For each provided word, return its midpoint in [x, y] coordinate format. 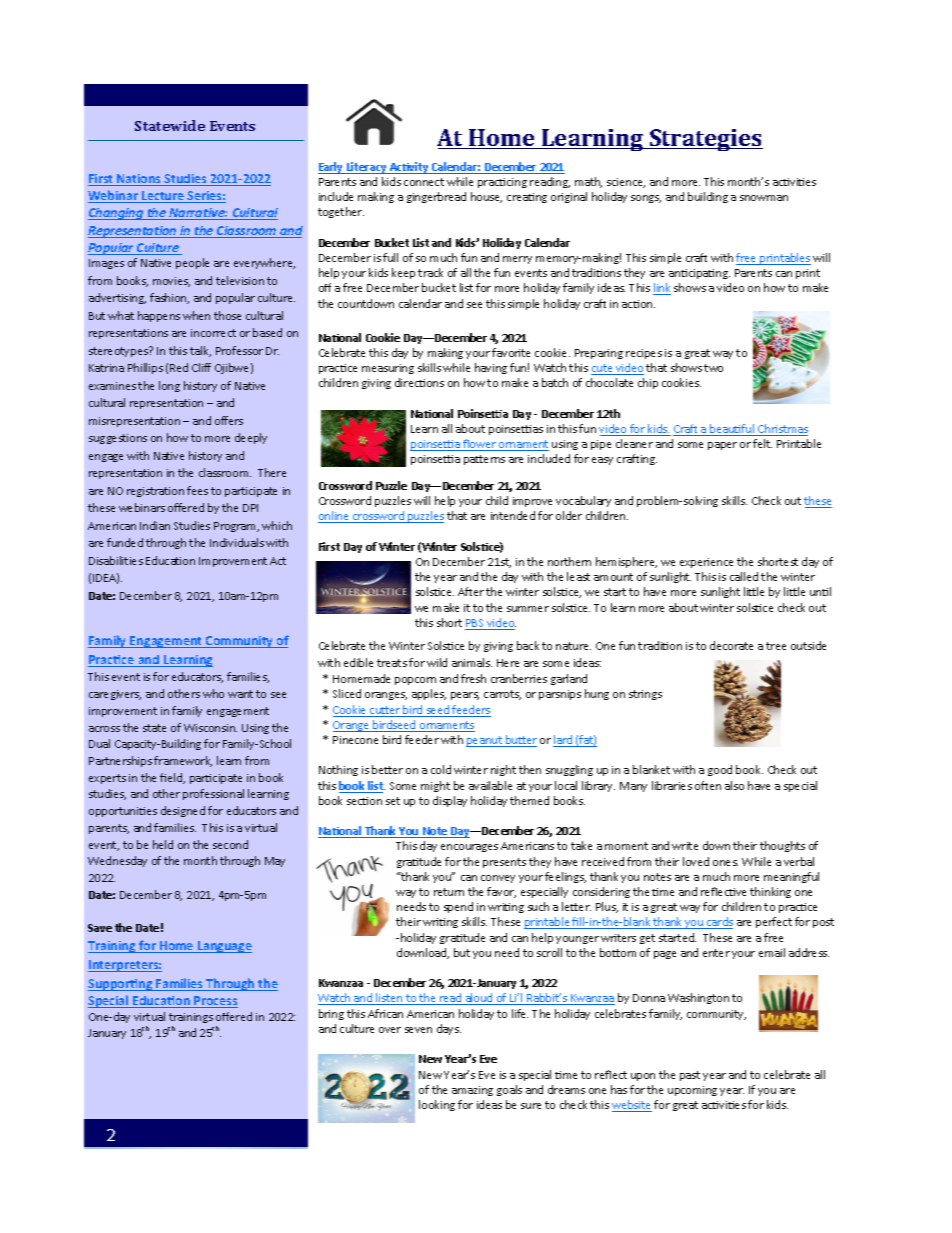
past [690, 1076]
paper [722, 446]
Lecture [163, 197]
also [734, 785]
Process [215, 1002]
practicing [502, 183]
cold [441, 769]
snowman [764, 198]
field [172, 778]
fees [197, 490]
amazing [472, 1091]
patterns [484, 460]
